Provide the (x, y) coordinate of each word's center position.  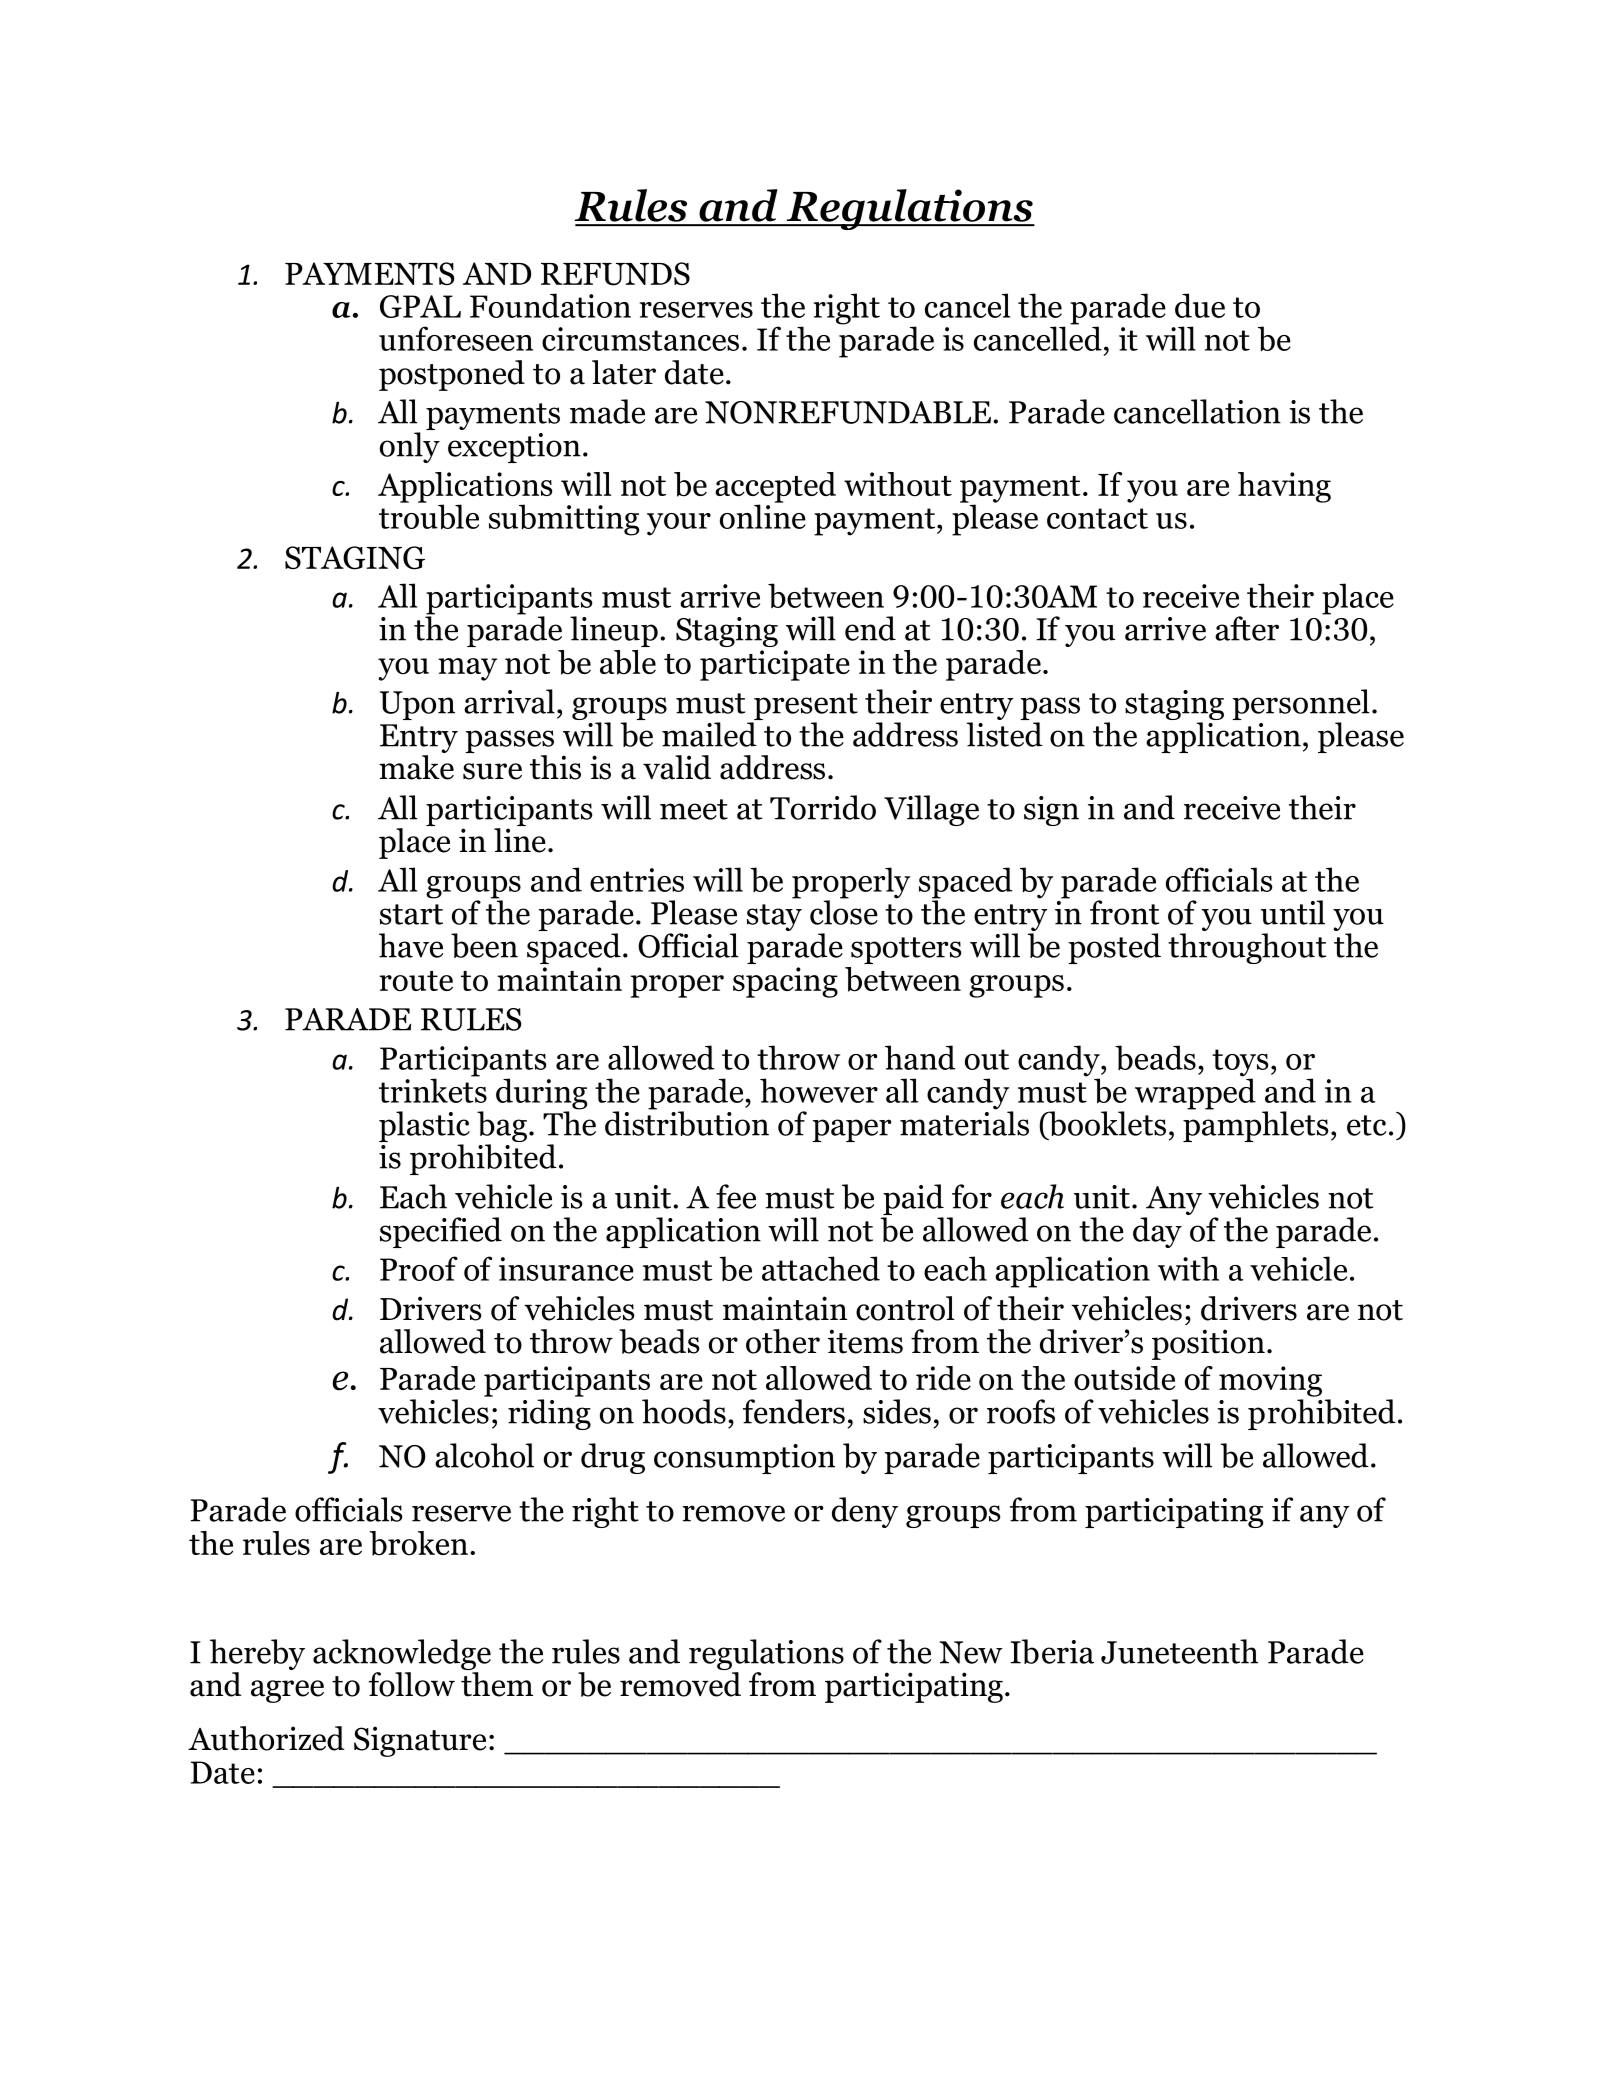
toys (1240, 1064)
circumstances (640, 339)
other (783, 1341)
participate (775, 665)
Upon (417, 705)
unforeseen (456, 338)
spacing (785, 982)
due (1200, 305)
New (971, 1652)
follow (412, 1684)
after (1247, 628)
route (416, 981)
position (1208, 1344)
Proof (419, 1268)
